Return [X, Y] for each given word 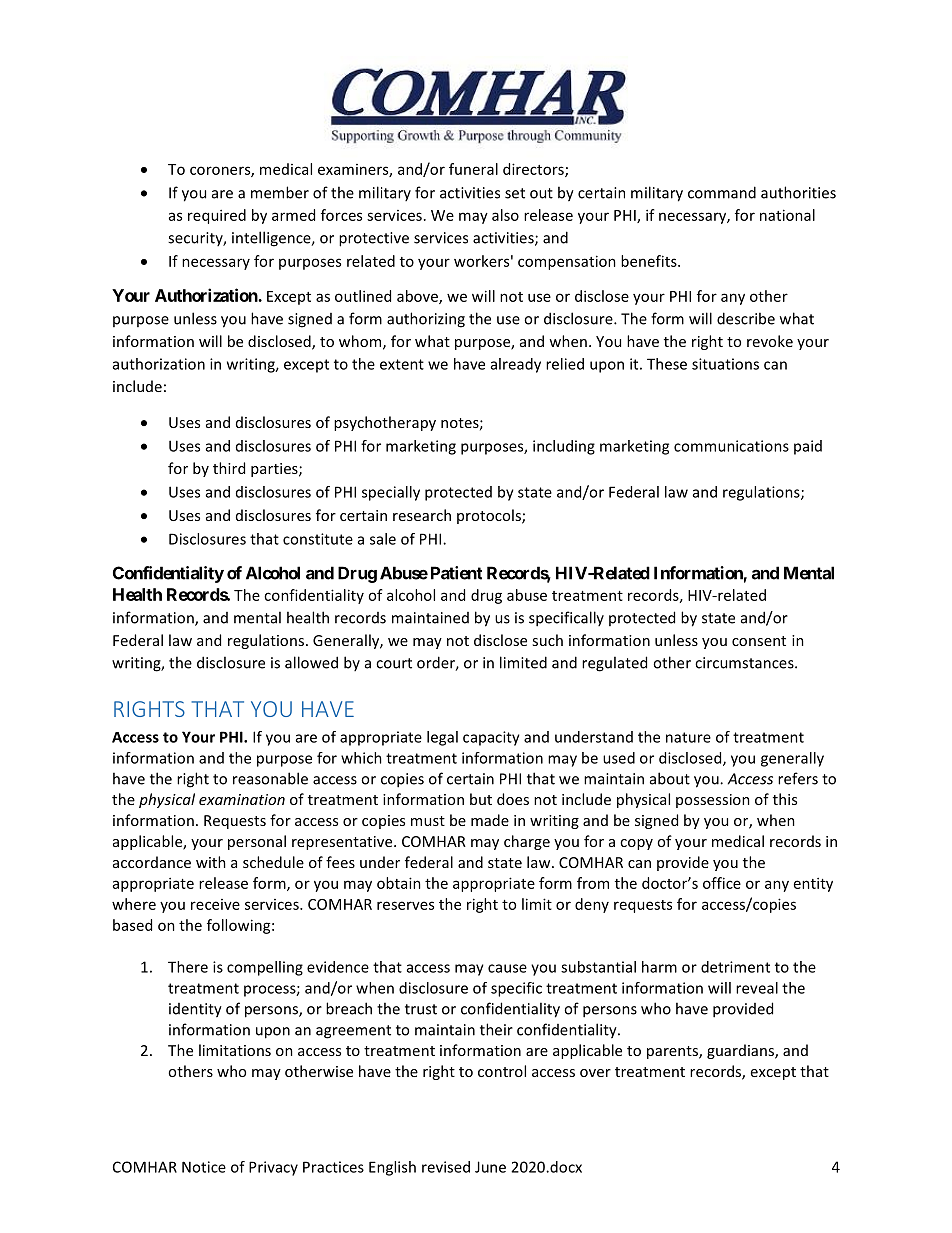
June [490, 1167]
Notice [204, 1167]
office [722, 883]
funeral [473, 169]
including [564, 447]
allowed [311, 662]
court [394, 663]
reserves [405, 905]
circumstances [745, 663]
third [229, 468]
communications [731, 446]
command [722, 192]
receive [215, 904]
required [217, 216]
